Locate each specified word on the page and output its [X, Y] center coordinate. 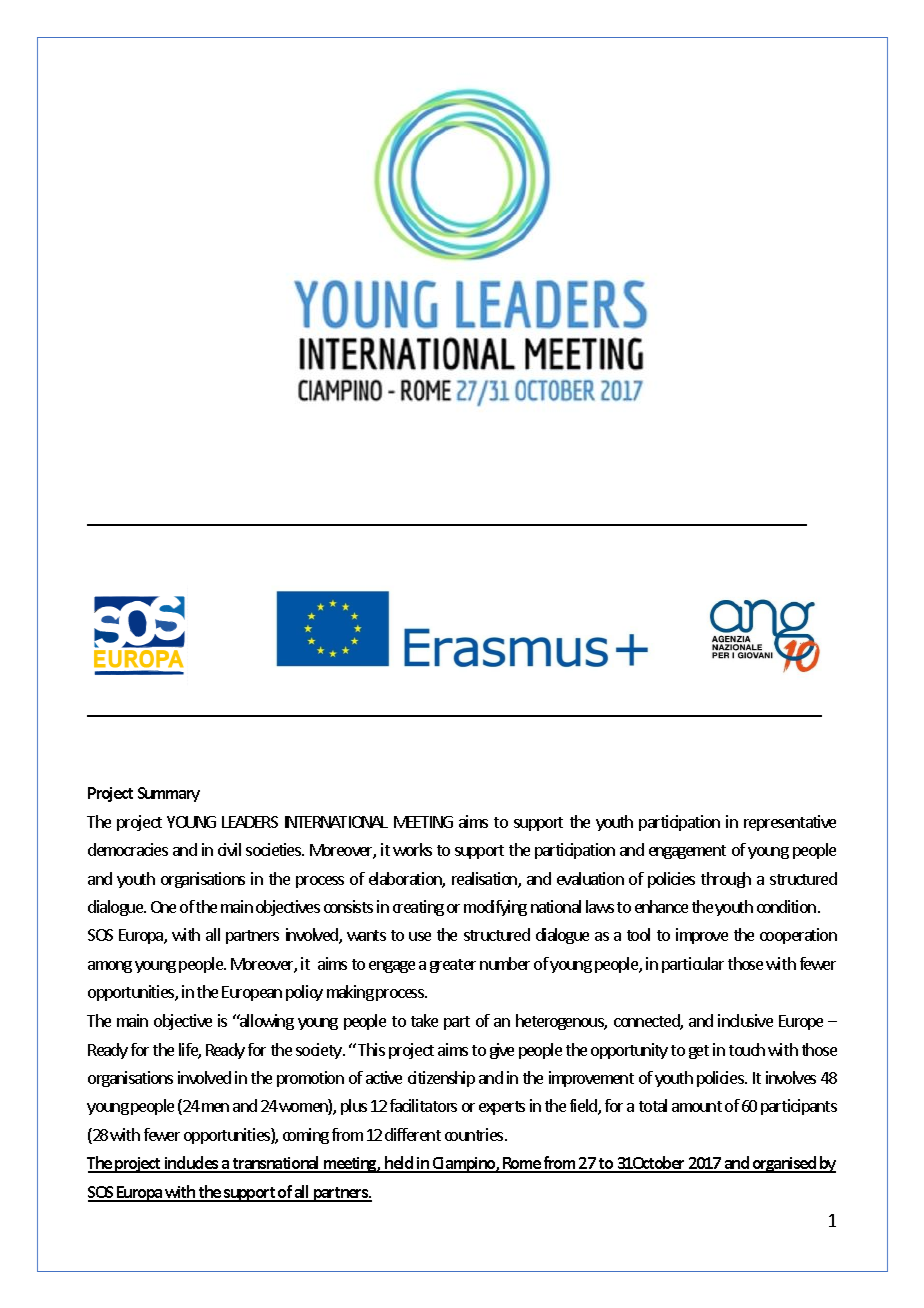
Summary [169, 794]
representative [790, 823]
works [412, 849]
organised [785, 1164]
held [399, 1164]
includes [192, 1164]
